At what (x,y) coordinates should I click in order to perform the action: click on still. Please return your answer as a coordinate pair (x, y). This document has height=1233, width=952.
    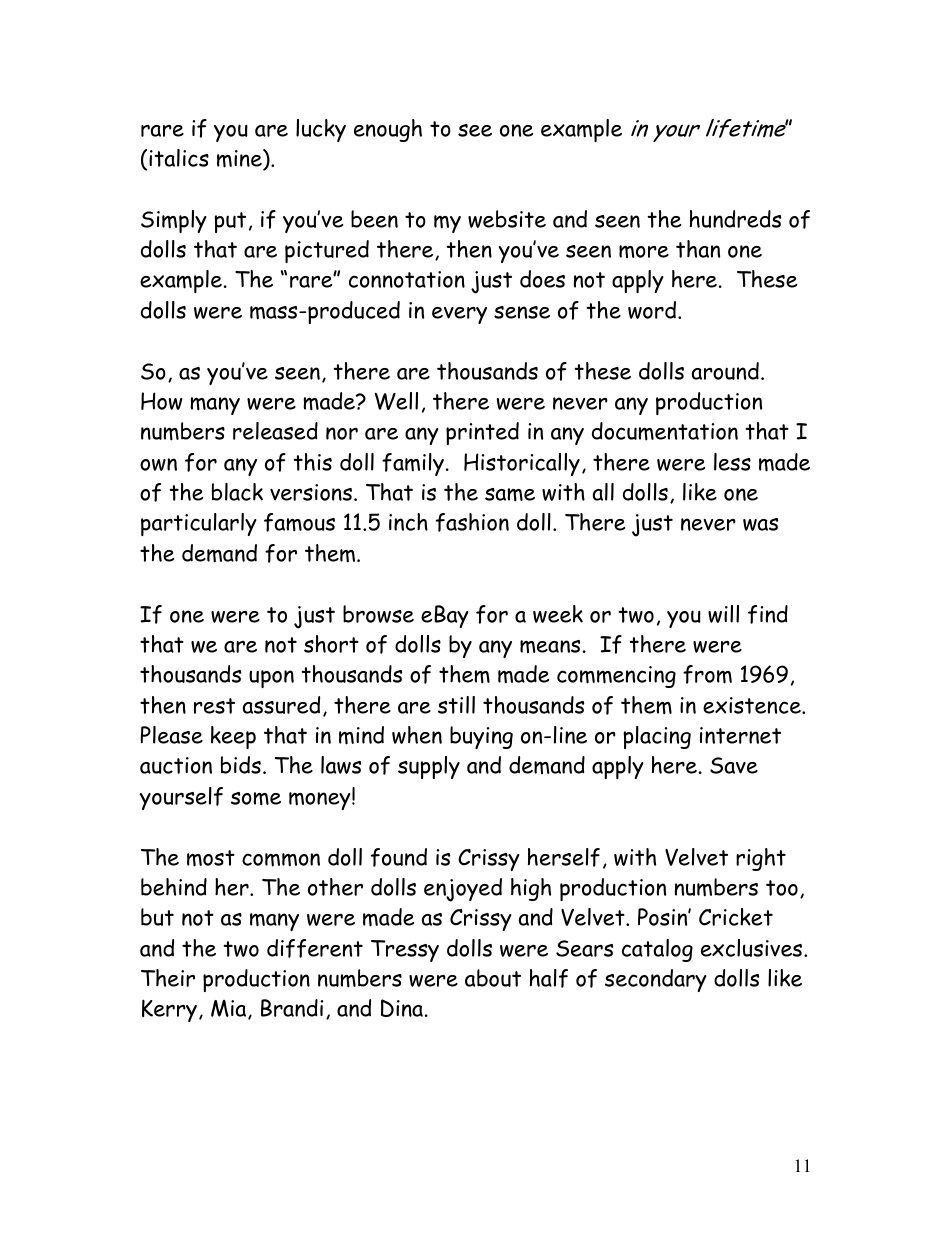
    Looking at the image, I should click on (456, 705).
